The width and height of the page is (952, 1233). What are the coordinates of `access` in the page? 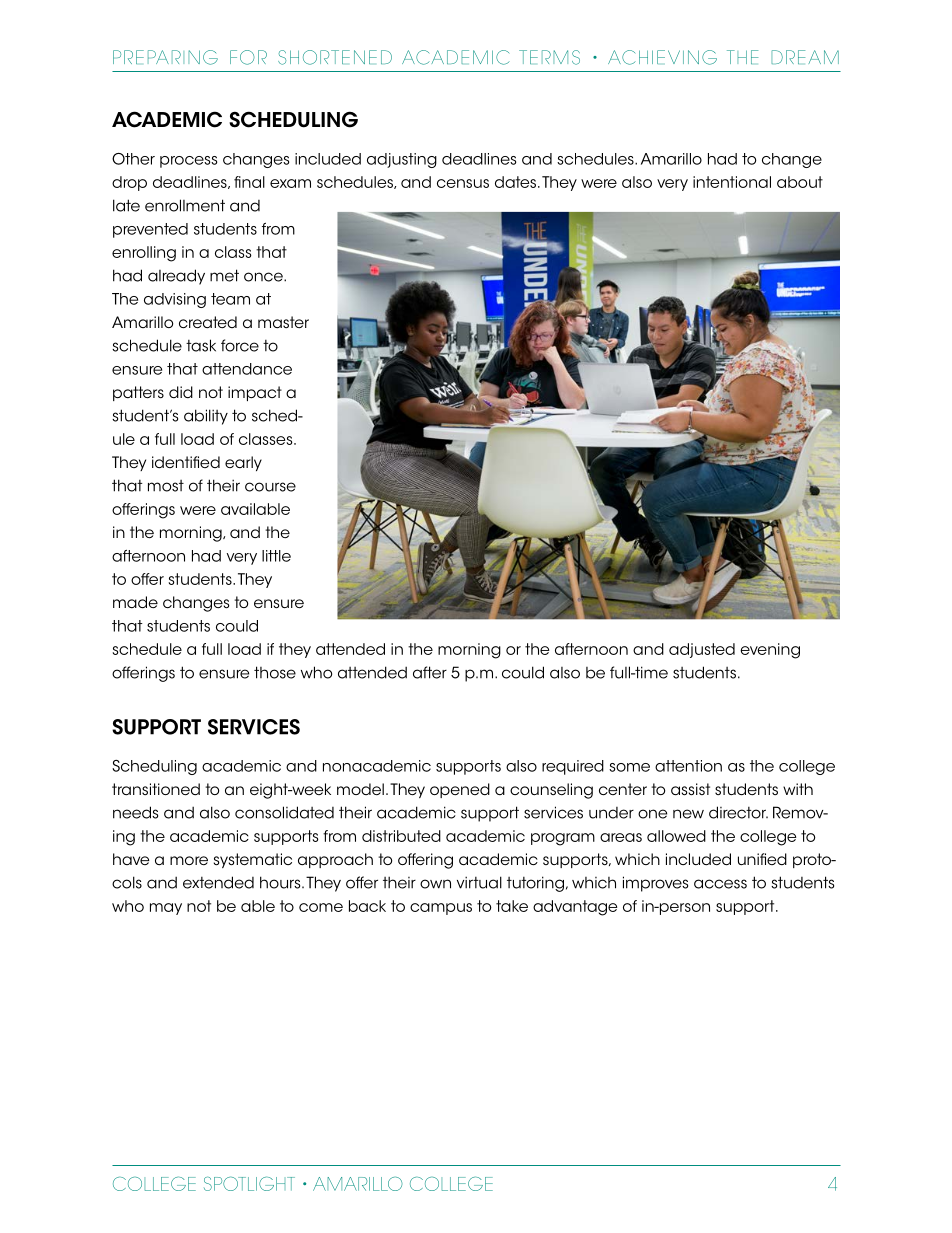 It's located at (720, 884).
